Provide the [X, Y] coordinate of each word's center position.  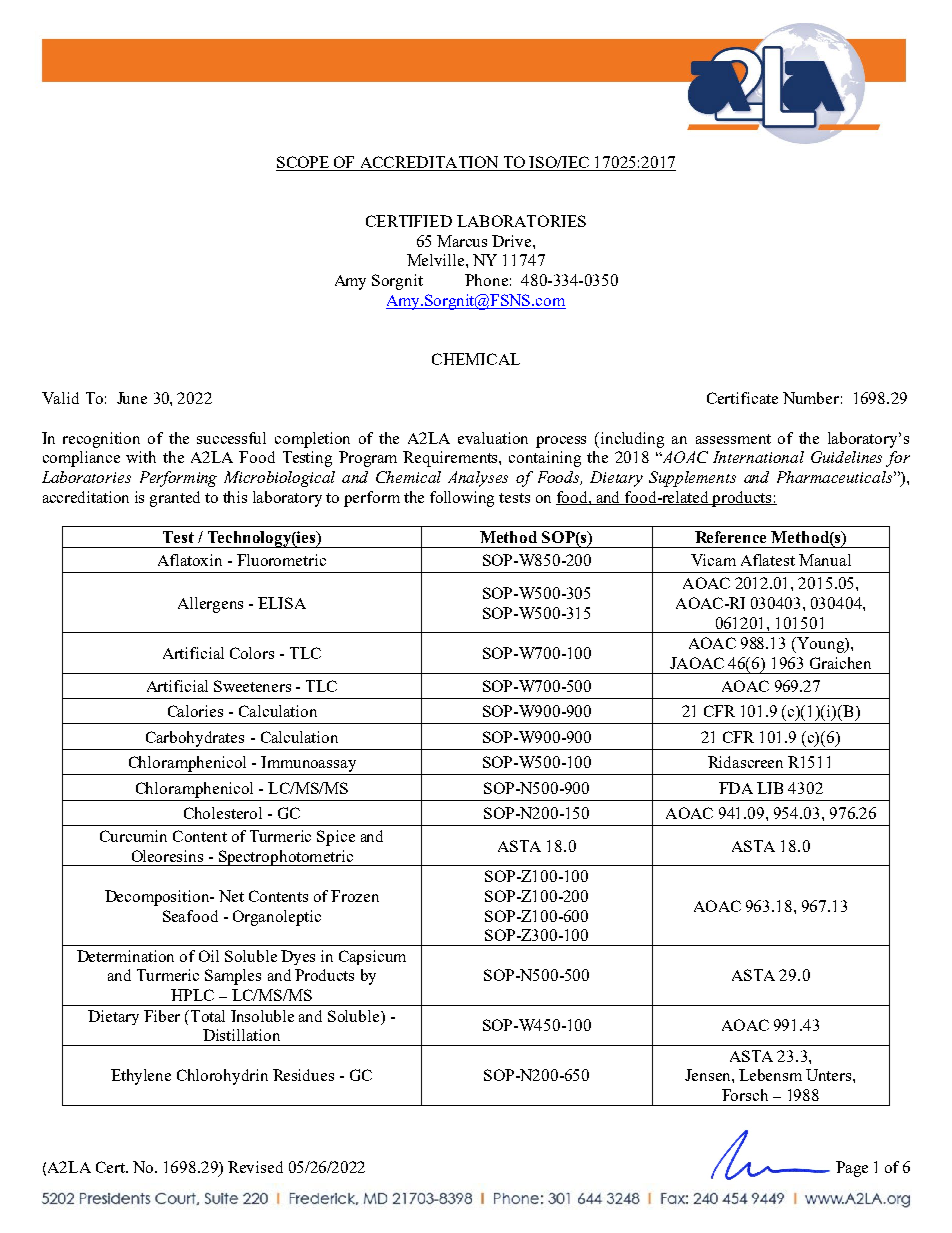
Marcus [462, 241]
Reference [730, 537]
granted [175, 499]
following [462, 499]
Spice [336, 838]
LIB [770, 788]
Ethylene [141, 1077]
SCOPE [303, 163]
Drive [513, 241]
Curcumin [133, 836]
